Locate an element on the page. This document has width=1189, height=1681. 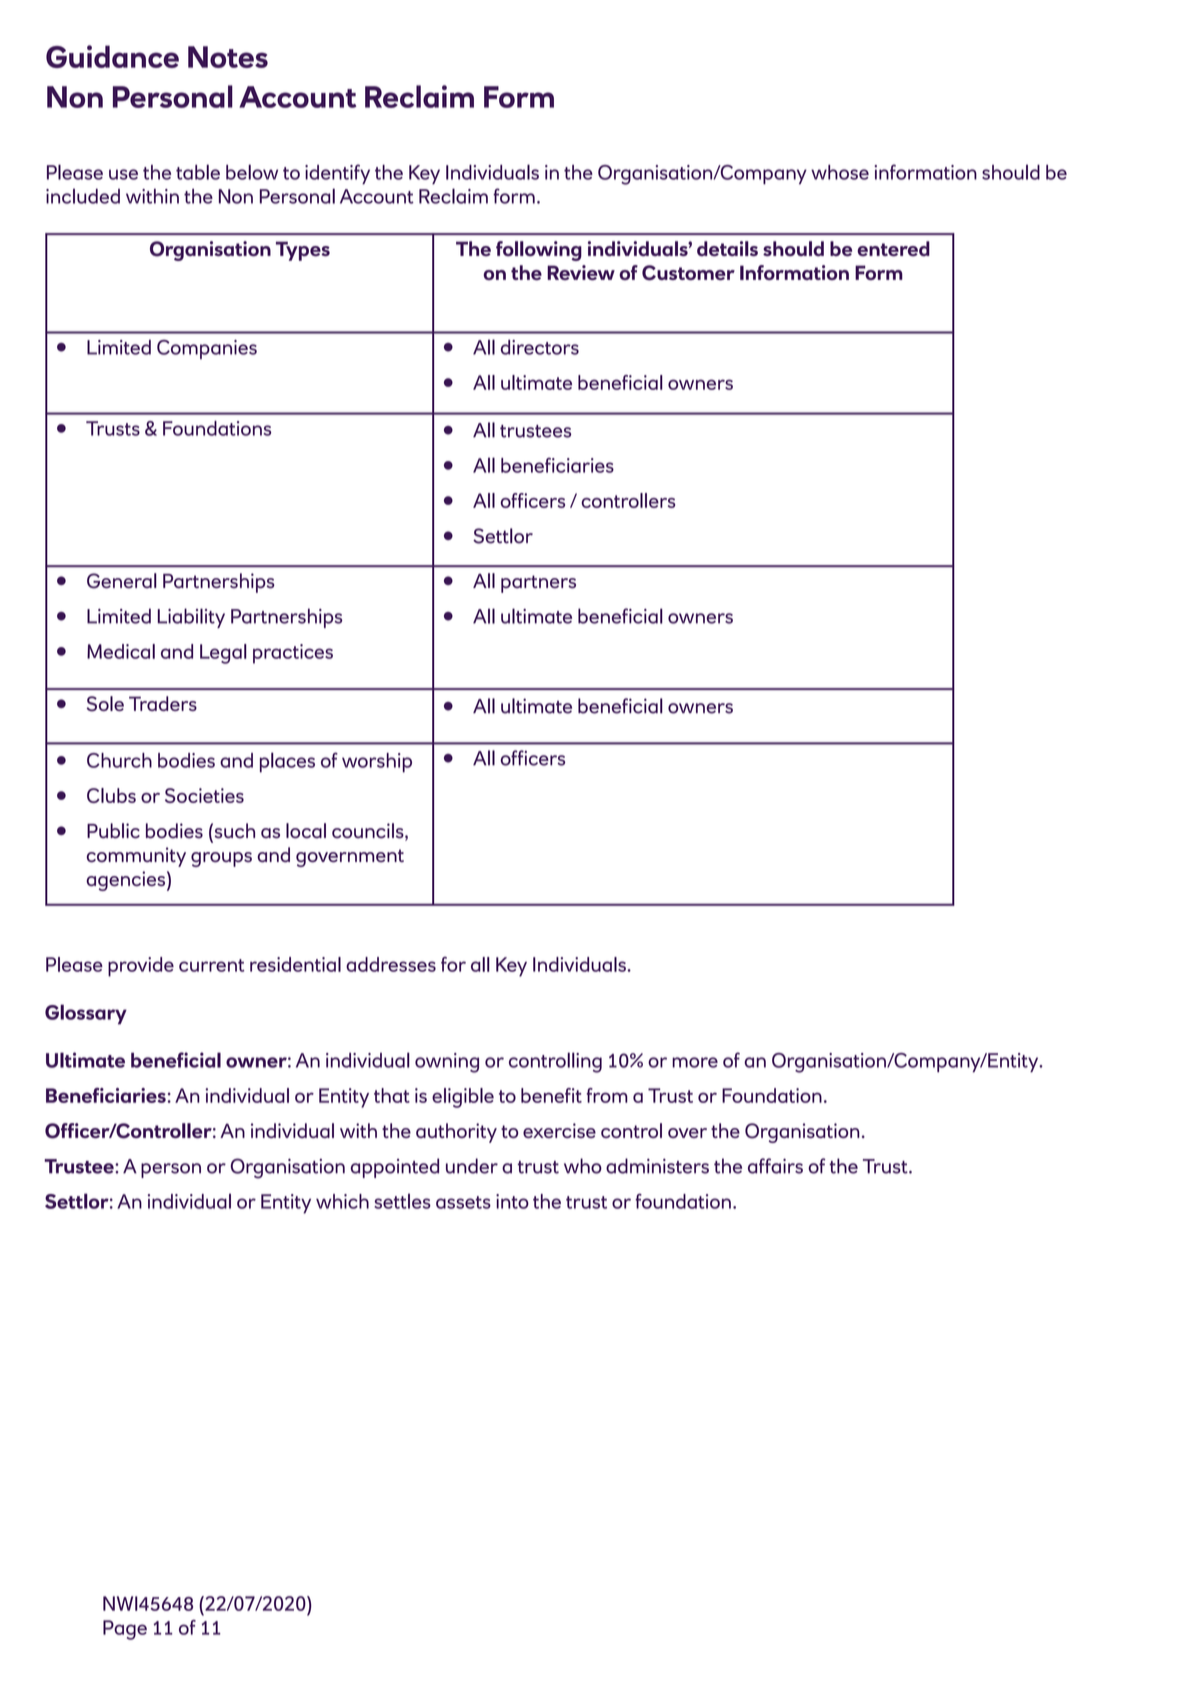
Page is located at coordinates (125, 1630).
